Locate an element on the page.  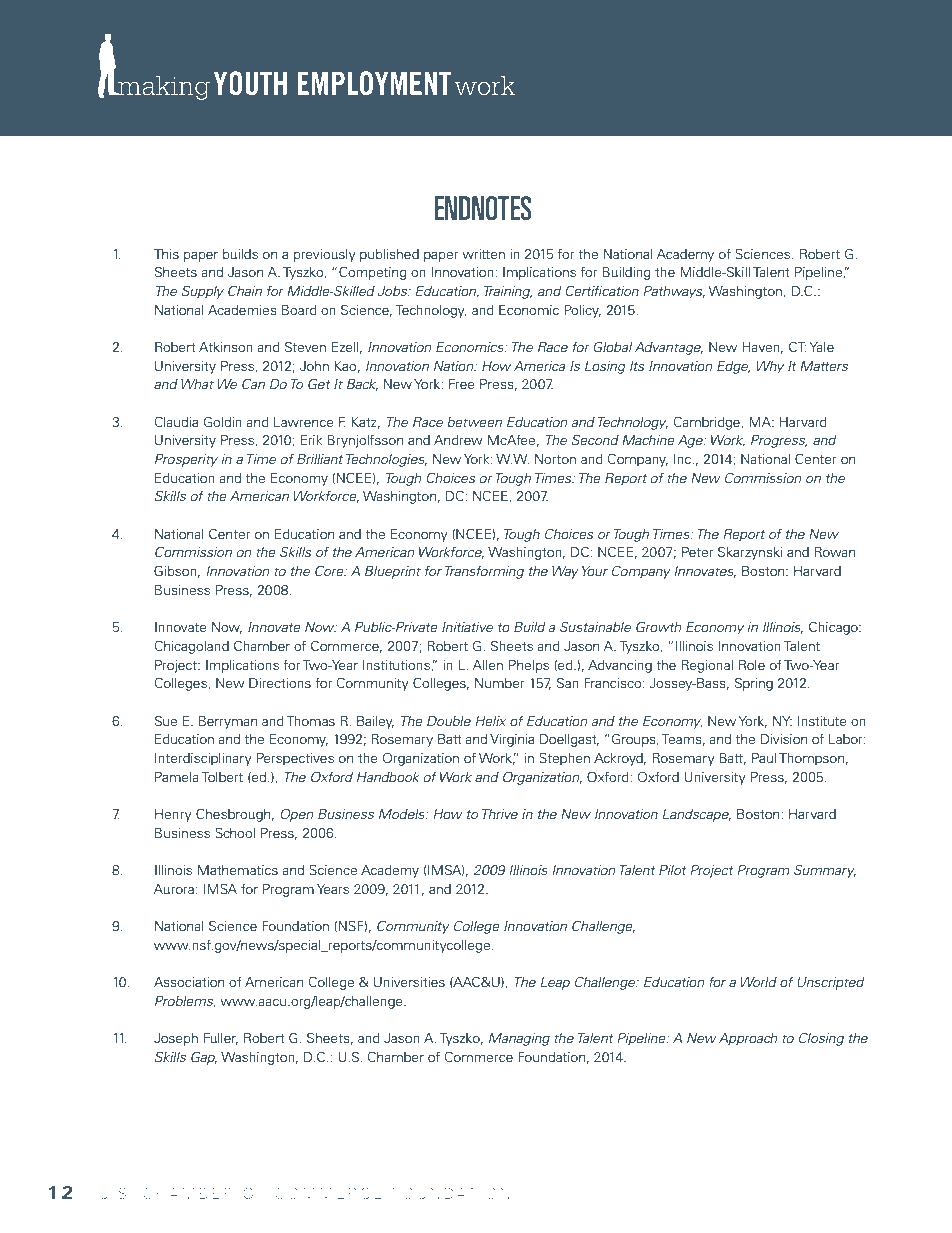
Pathways is located at coordinates (674, 292).
